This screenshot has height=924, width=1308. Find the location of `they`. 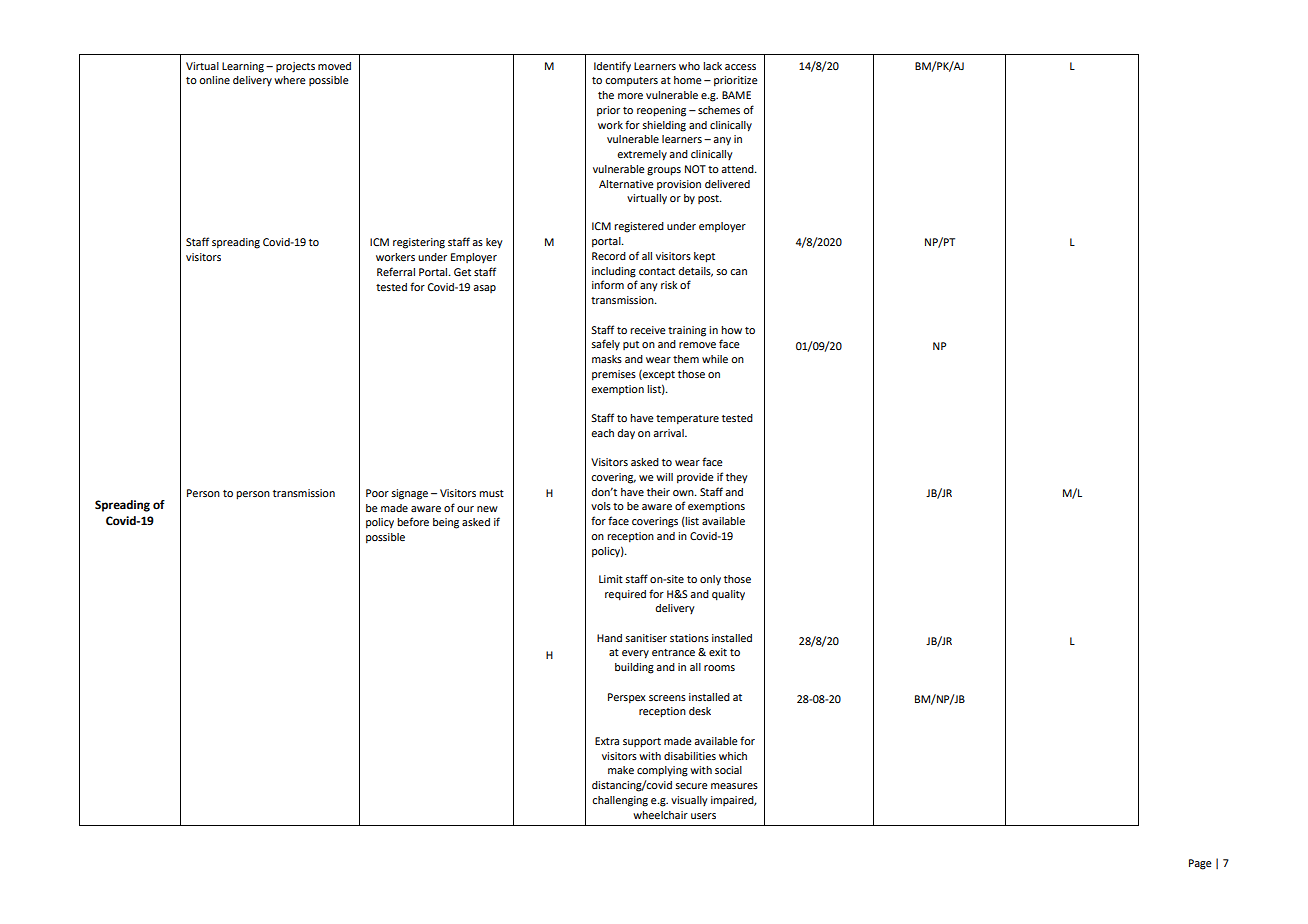

they is located at coordinates (737, 478).
